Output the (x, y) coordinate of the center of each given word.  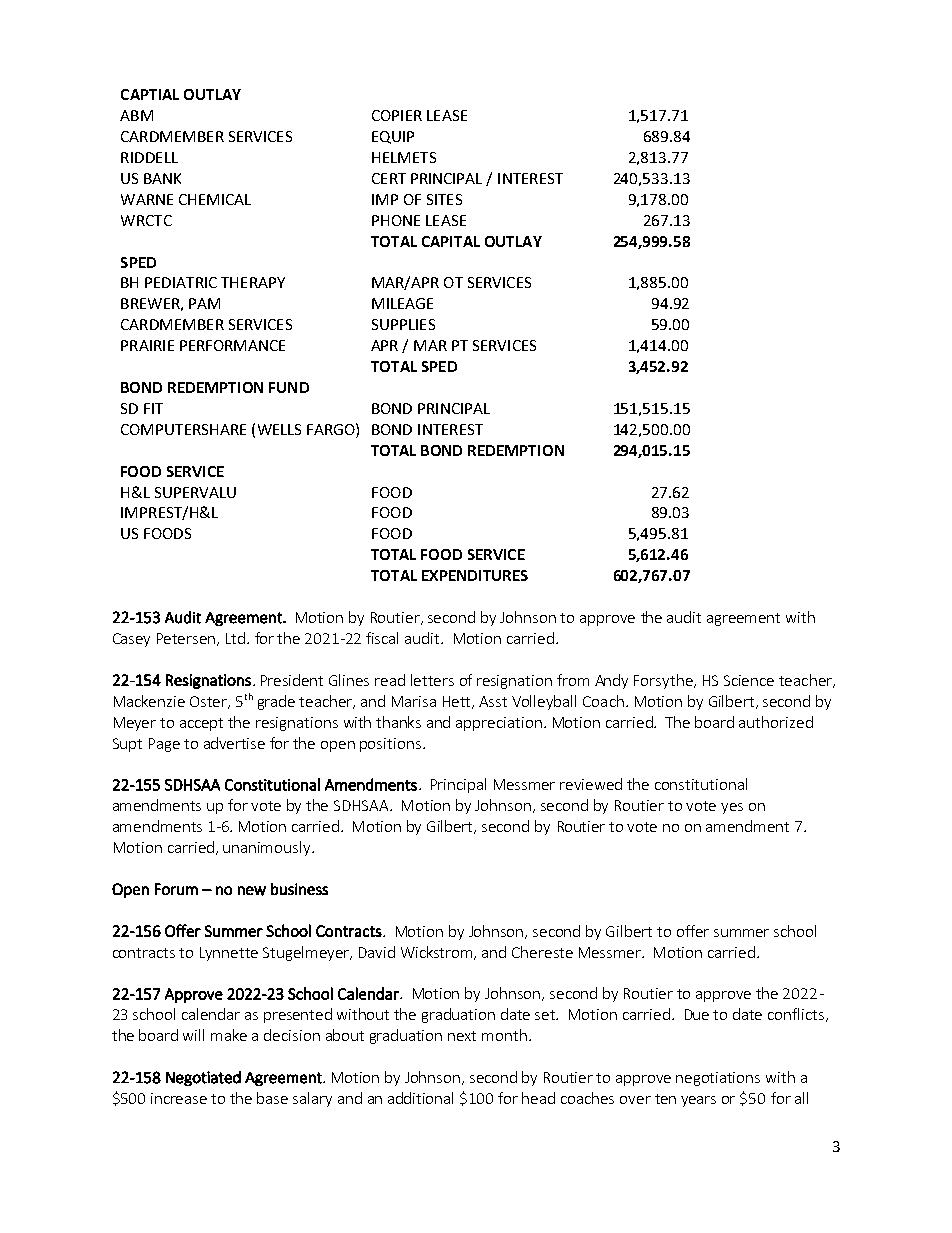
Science (749, 680)
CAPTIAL (150, 94)
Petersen (187, 639)
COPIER (397, 115)
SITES (444, 199)
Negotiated (203, 1078)
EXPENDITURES (475, 575)
